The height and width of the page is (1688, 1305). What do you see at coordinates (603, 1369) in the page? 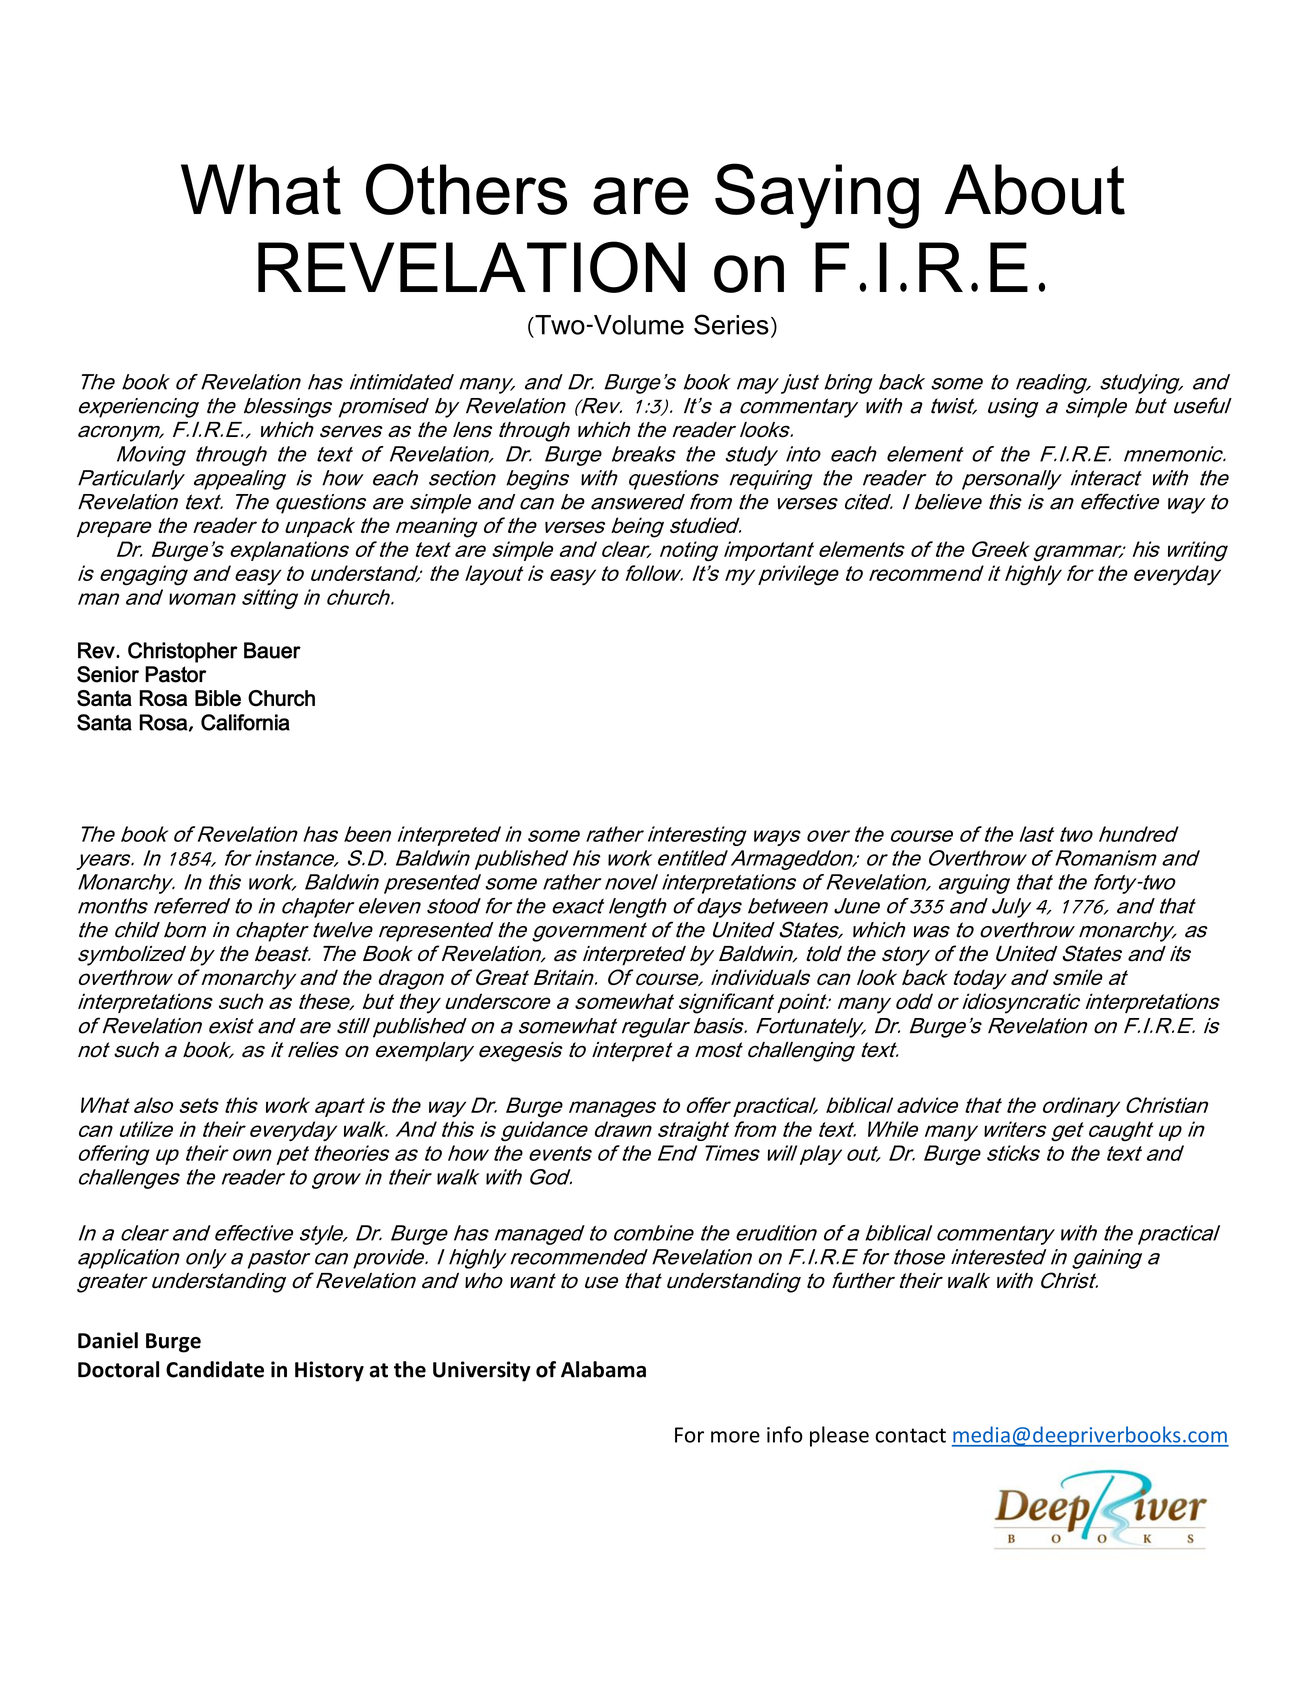
I see `Alabama` at bounding box center [603, 1369].
